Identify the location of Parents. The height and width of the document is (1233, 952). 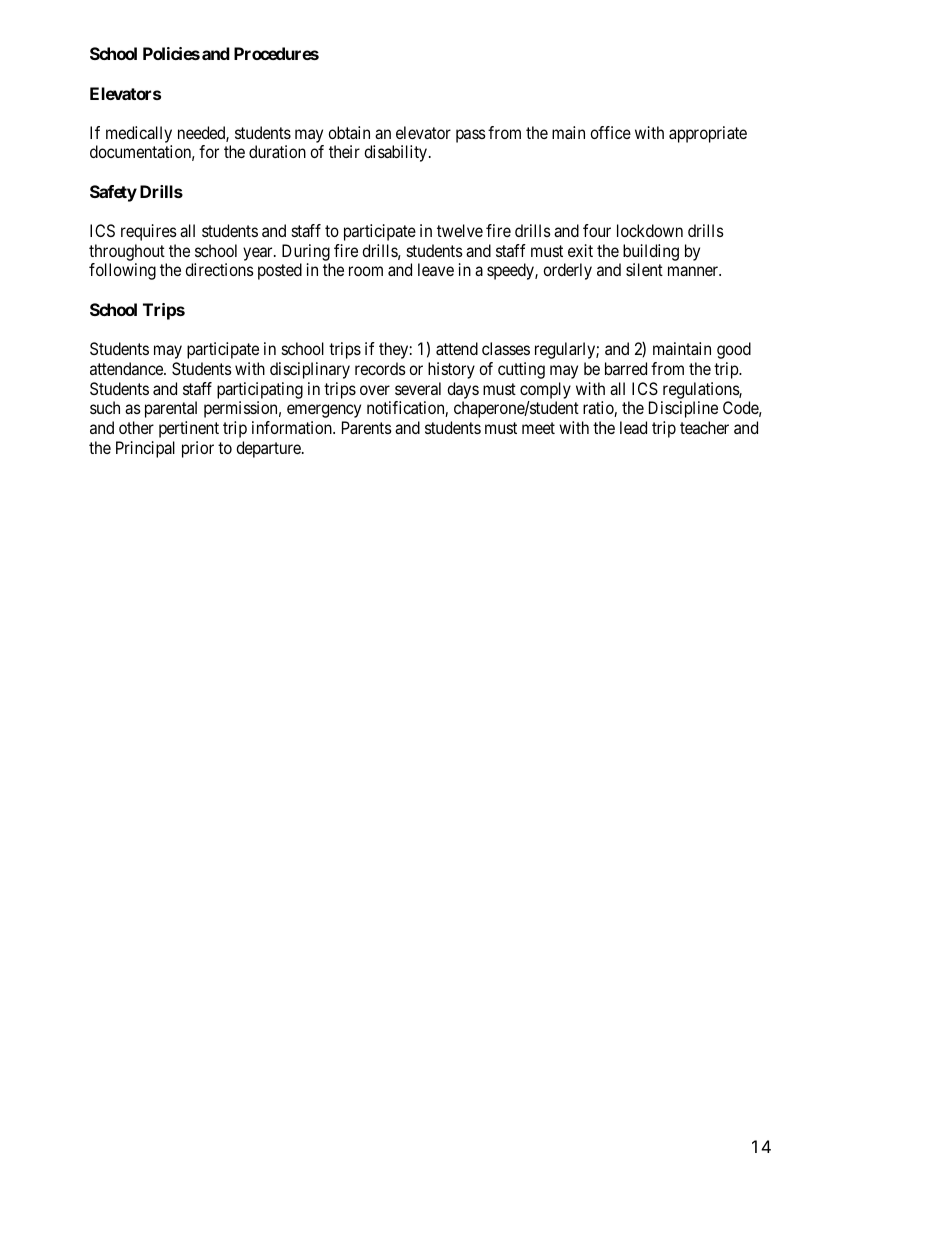
(367, 427).
